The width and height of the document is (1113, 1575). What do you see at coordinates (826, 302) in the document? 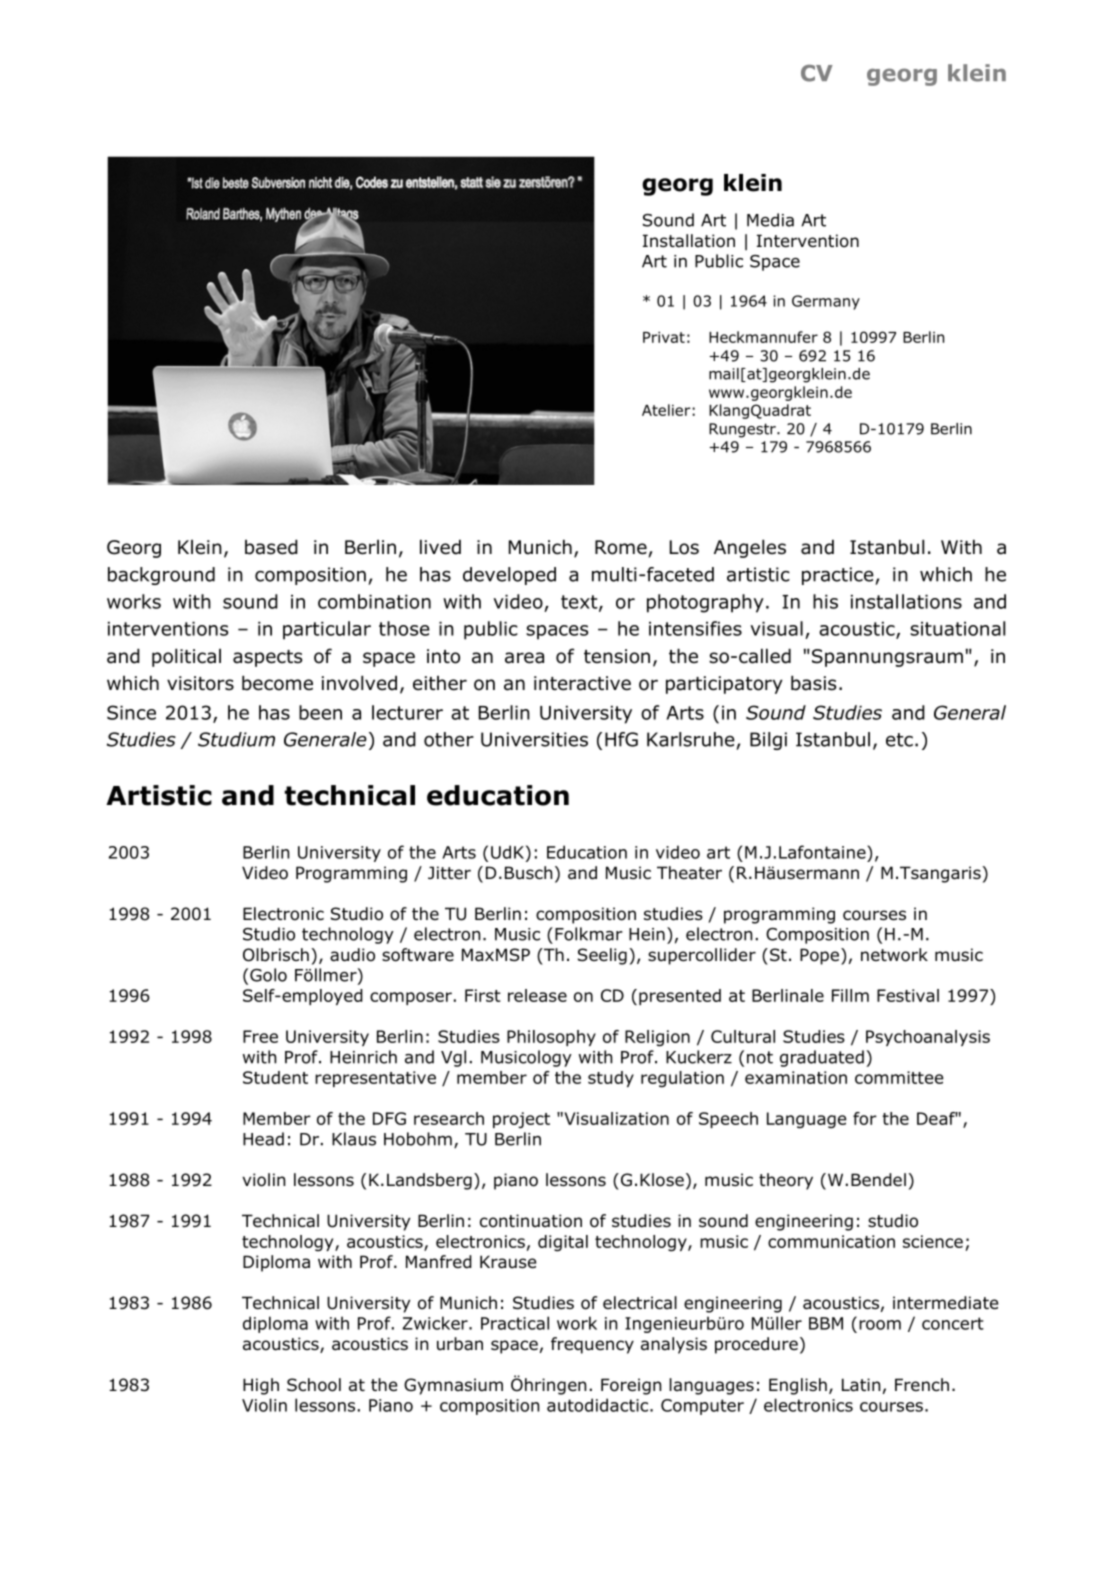
I see `Germany` at bounding box center [826, 302].
